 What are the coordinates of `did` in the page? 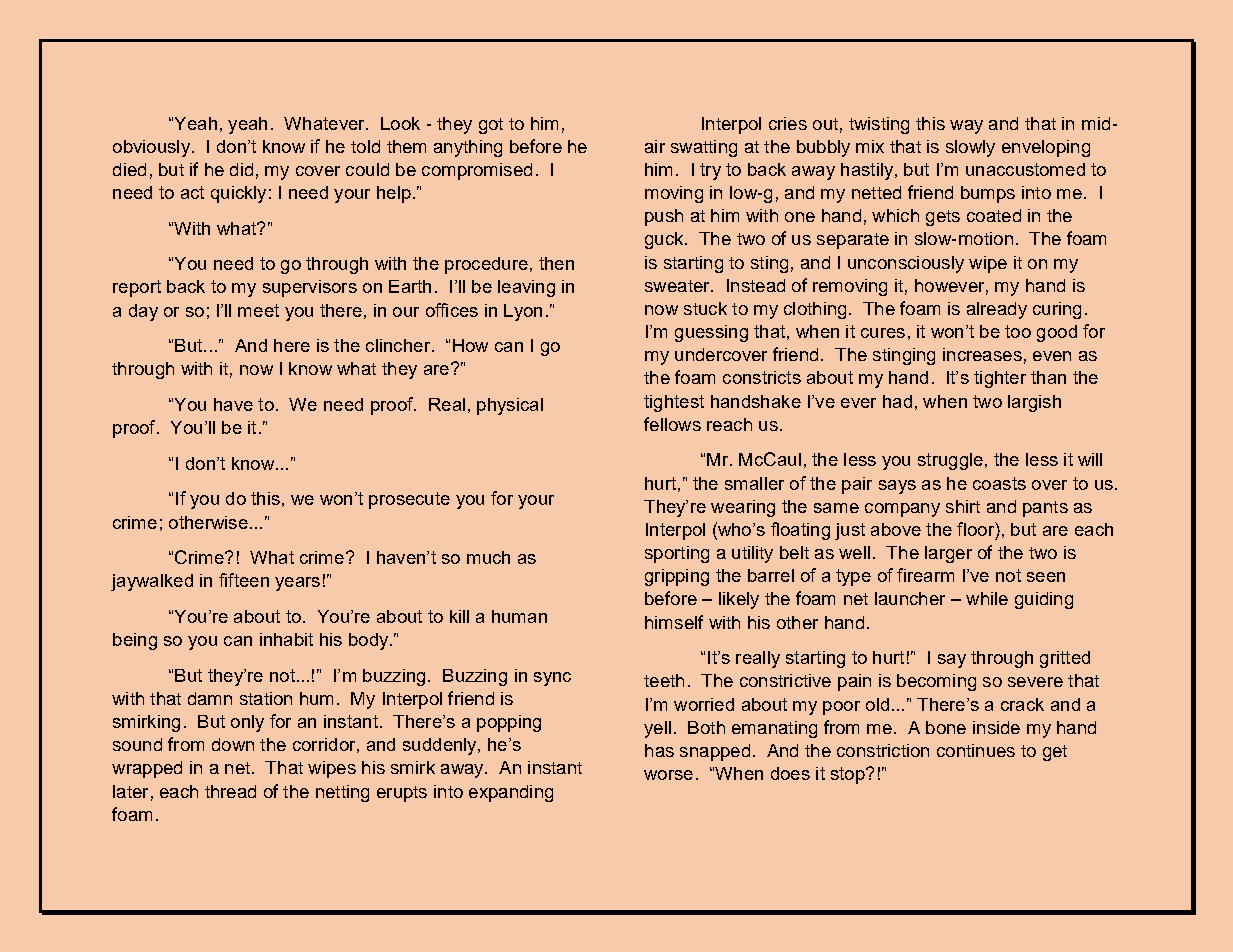 It's located at (241, 169).
